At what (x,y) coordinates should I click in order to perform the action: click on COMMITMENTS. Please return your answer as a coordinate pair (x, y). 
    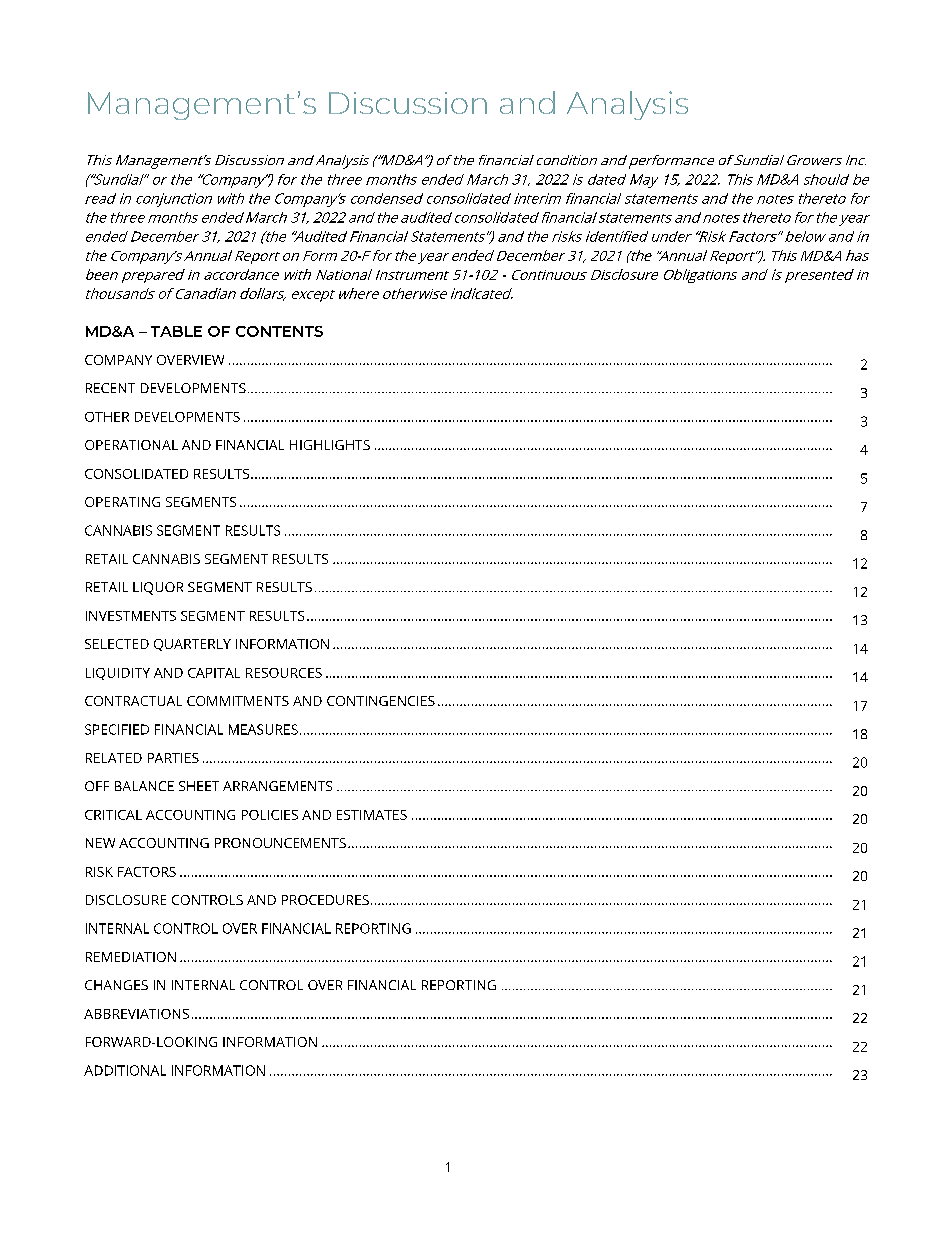
    Looking at the image, I should click on (238, 701).
